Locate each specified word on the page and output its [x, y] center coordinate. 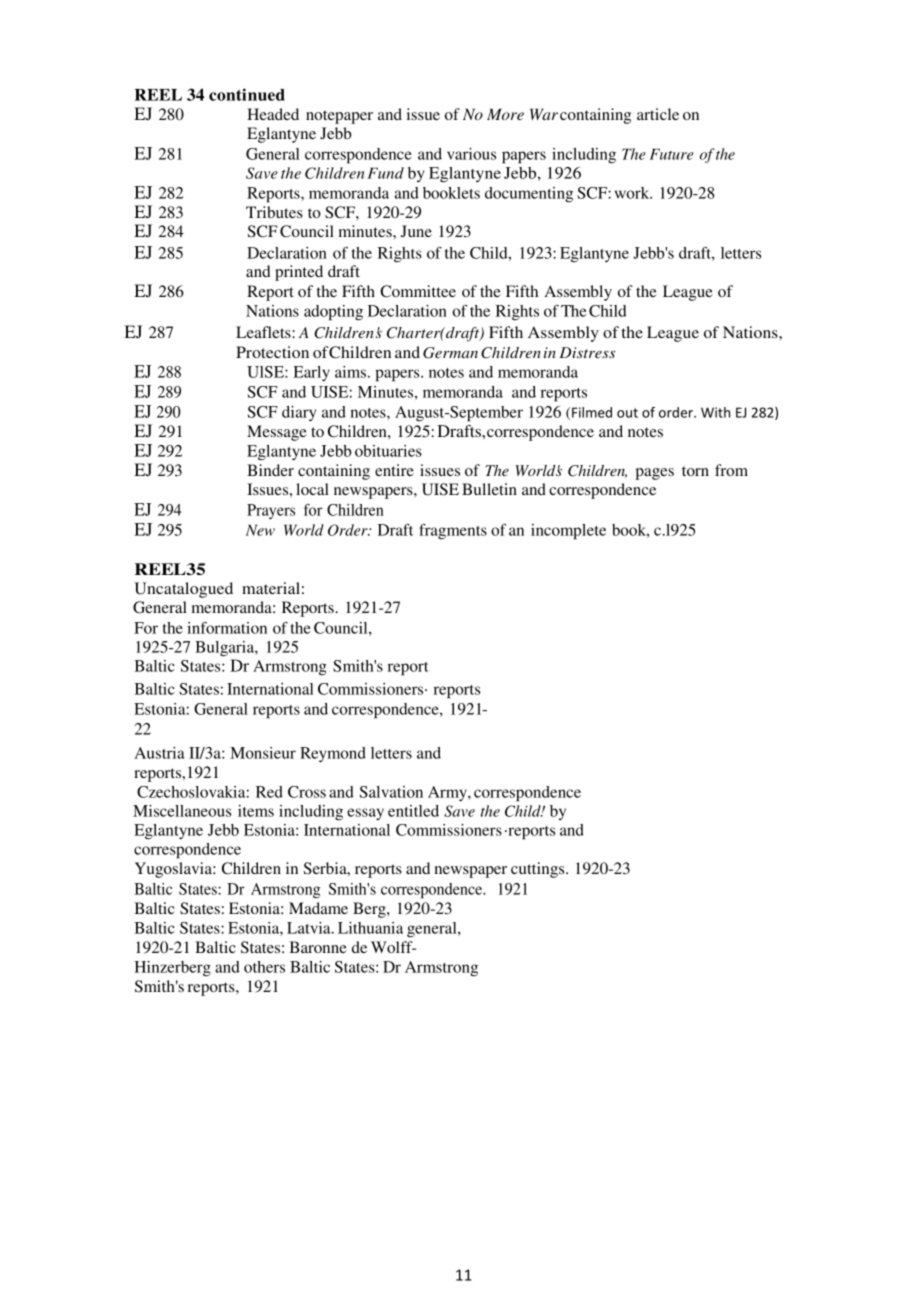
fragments [453, 532]
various [471, 154]
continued [247, 94]
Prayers [271, 511]
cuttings [539, 870]
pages [655, 474]
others [264, 967]
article [658, 114]
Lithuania [370, 928]
